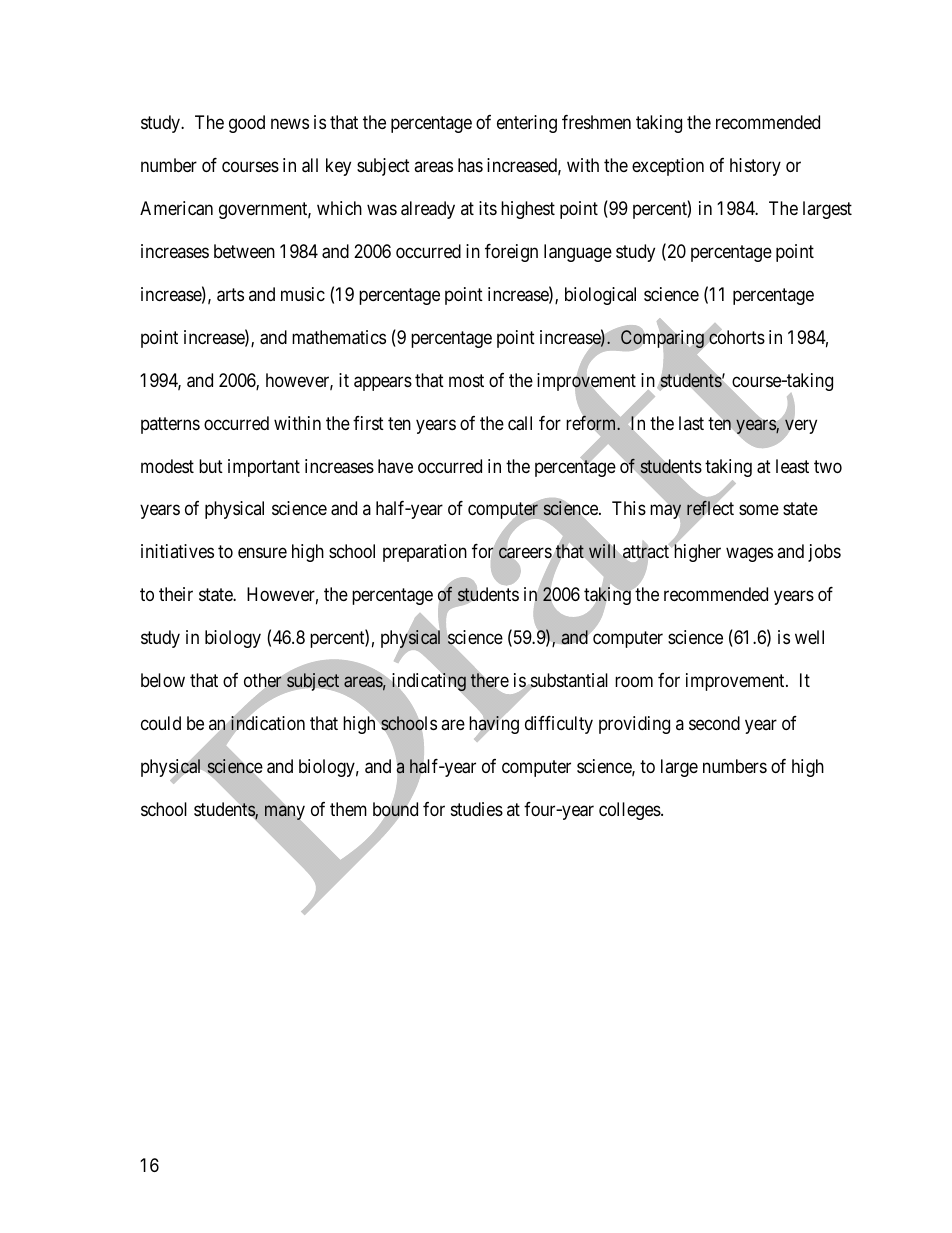 The width and height of the image is (952, 1233). I want to click on history, so click(755, 167).
